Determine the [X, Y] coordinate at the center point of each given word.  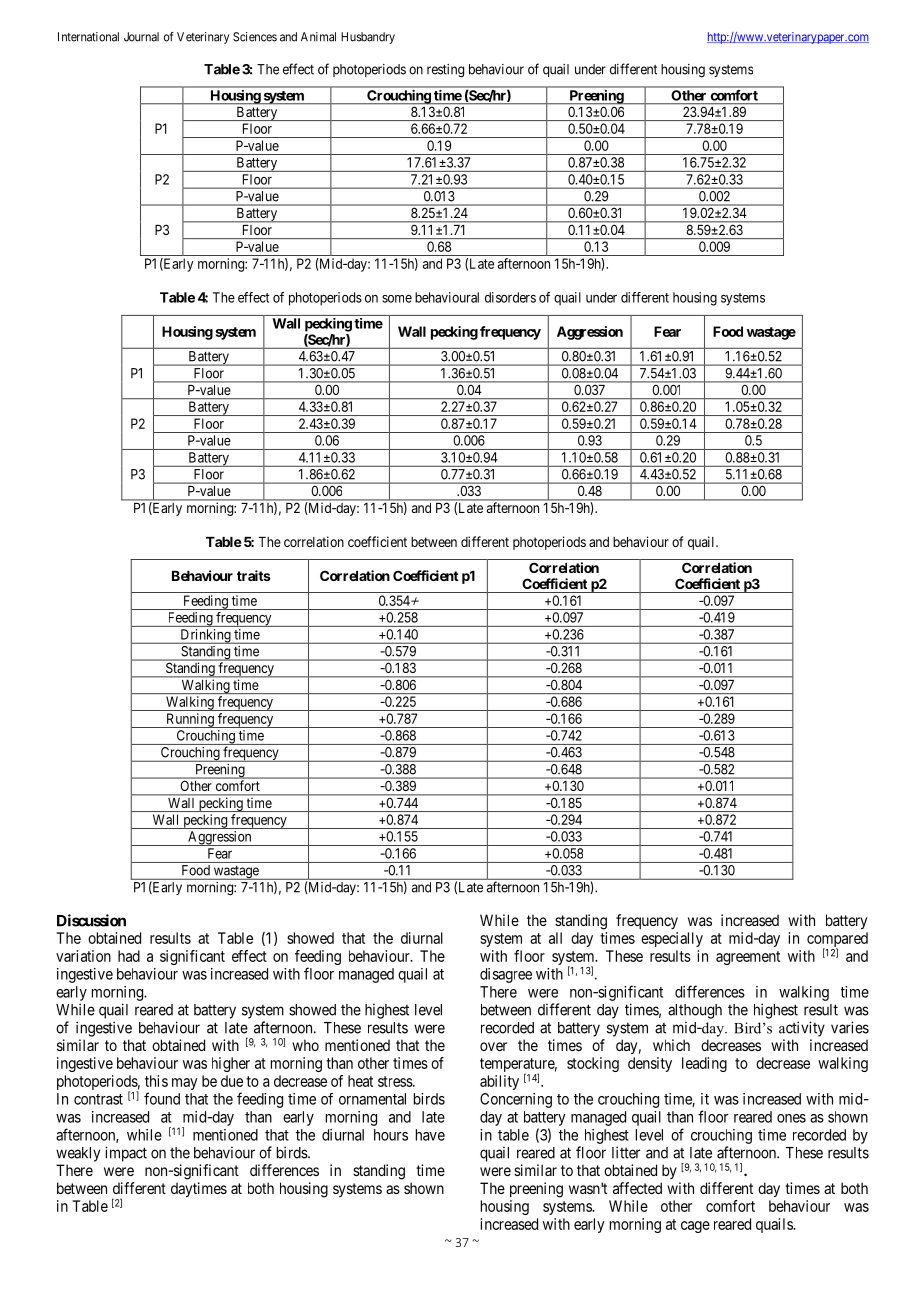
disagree [506, 975]
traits [254, 575]
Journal [141, 37]
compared [837, 941]
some [397, 299]
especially [672, 939]
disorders [510, 297]
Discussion [91, 920]
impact [126, 1154]
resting [445, 71]
